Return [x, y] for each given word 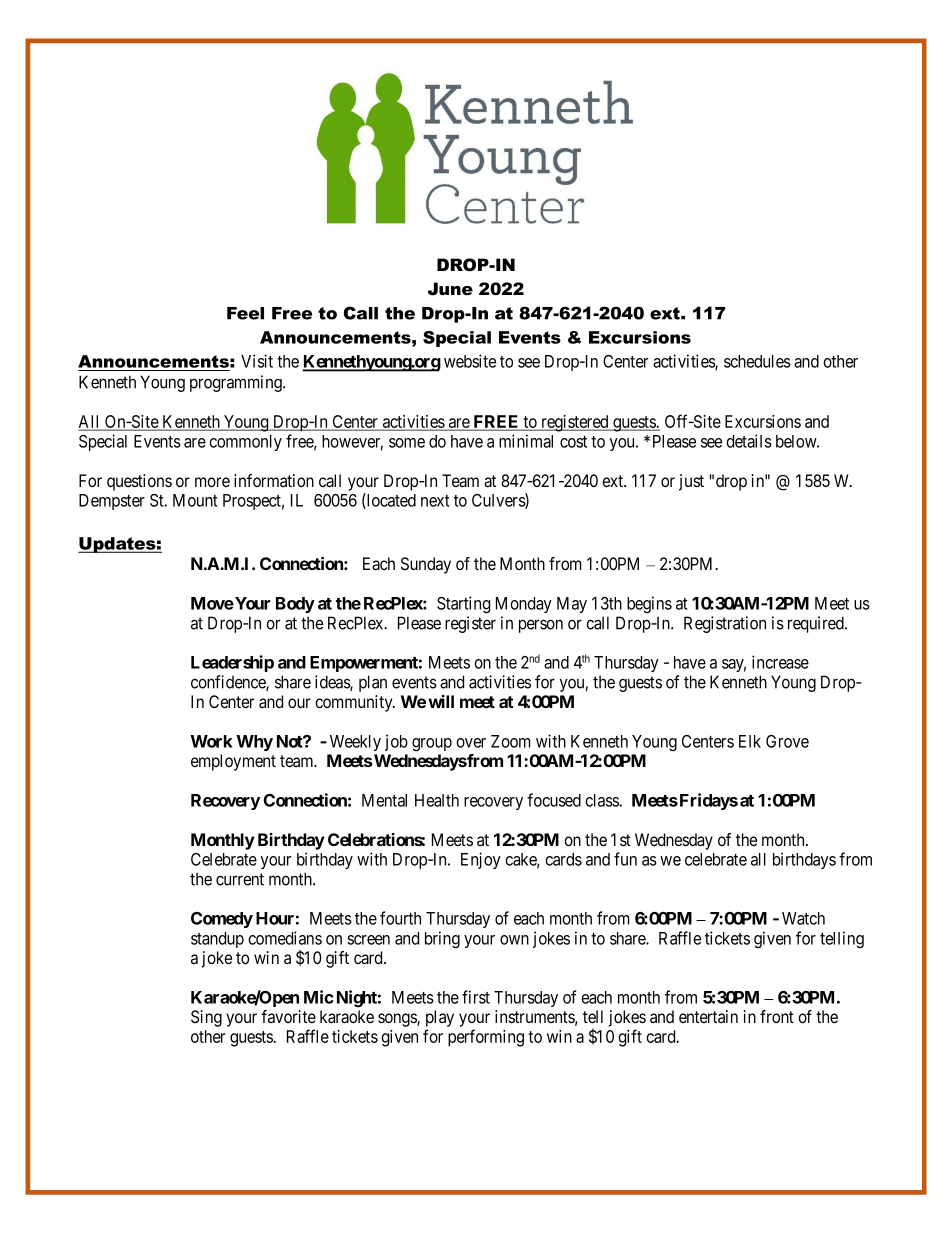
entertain [708, 1016]
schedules [757, 361]
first [476, 997]
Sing [206, 1018]
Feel [245, 313]
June [450, 289]
